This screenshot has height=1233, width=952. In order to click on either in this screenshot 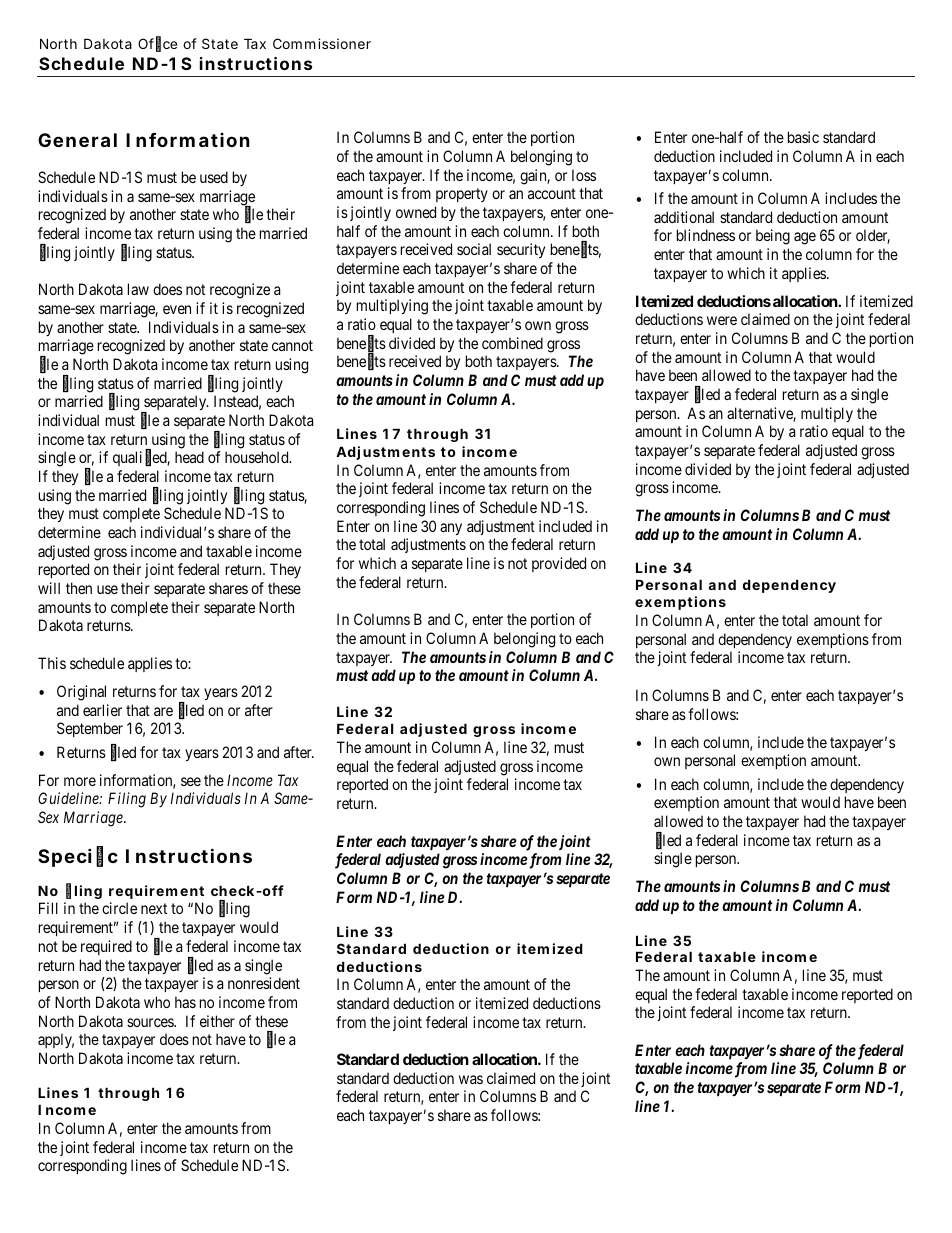, I will do `click(217, 1021)`.
